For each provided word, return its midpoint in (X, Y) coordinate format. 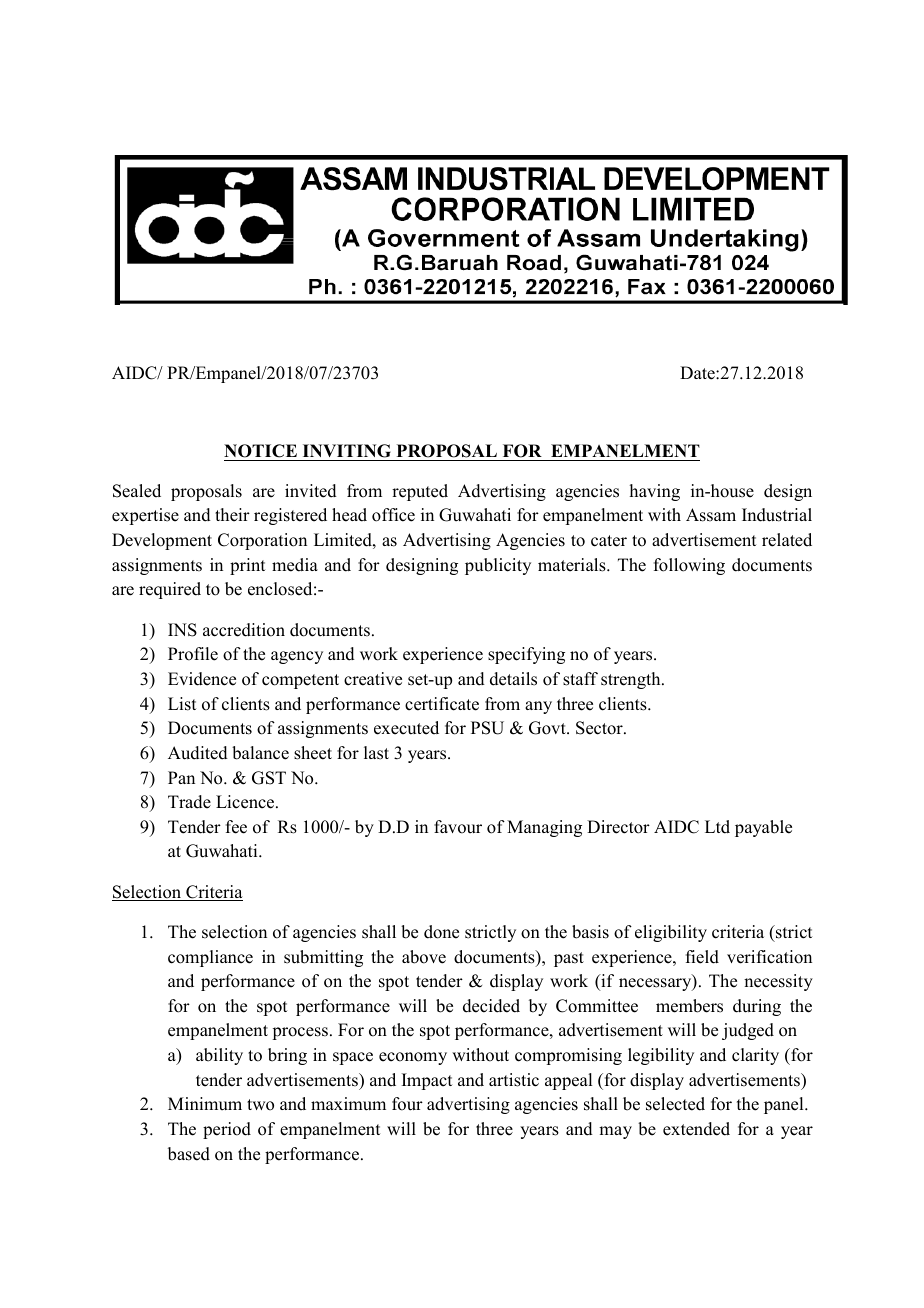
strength (632, 680)
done (441, 932)
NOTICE (260, 451)
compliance (210, 958)
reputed (420, 492)
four (407, 1104)
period (227, 1130)
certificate (442, 704)
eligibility (671, 933)
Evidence (202, 679)
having (655, 492)
